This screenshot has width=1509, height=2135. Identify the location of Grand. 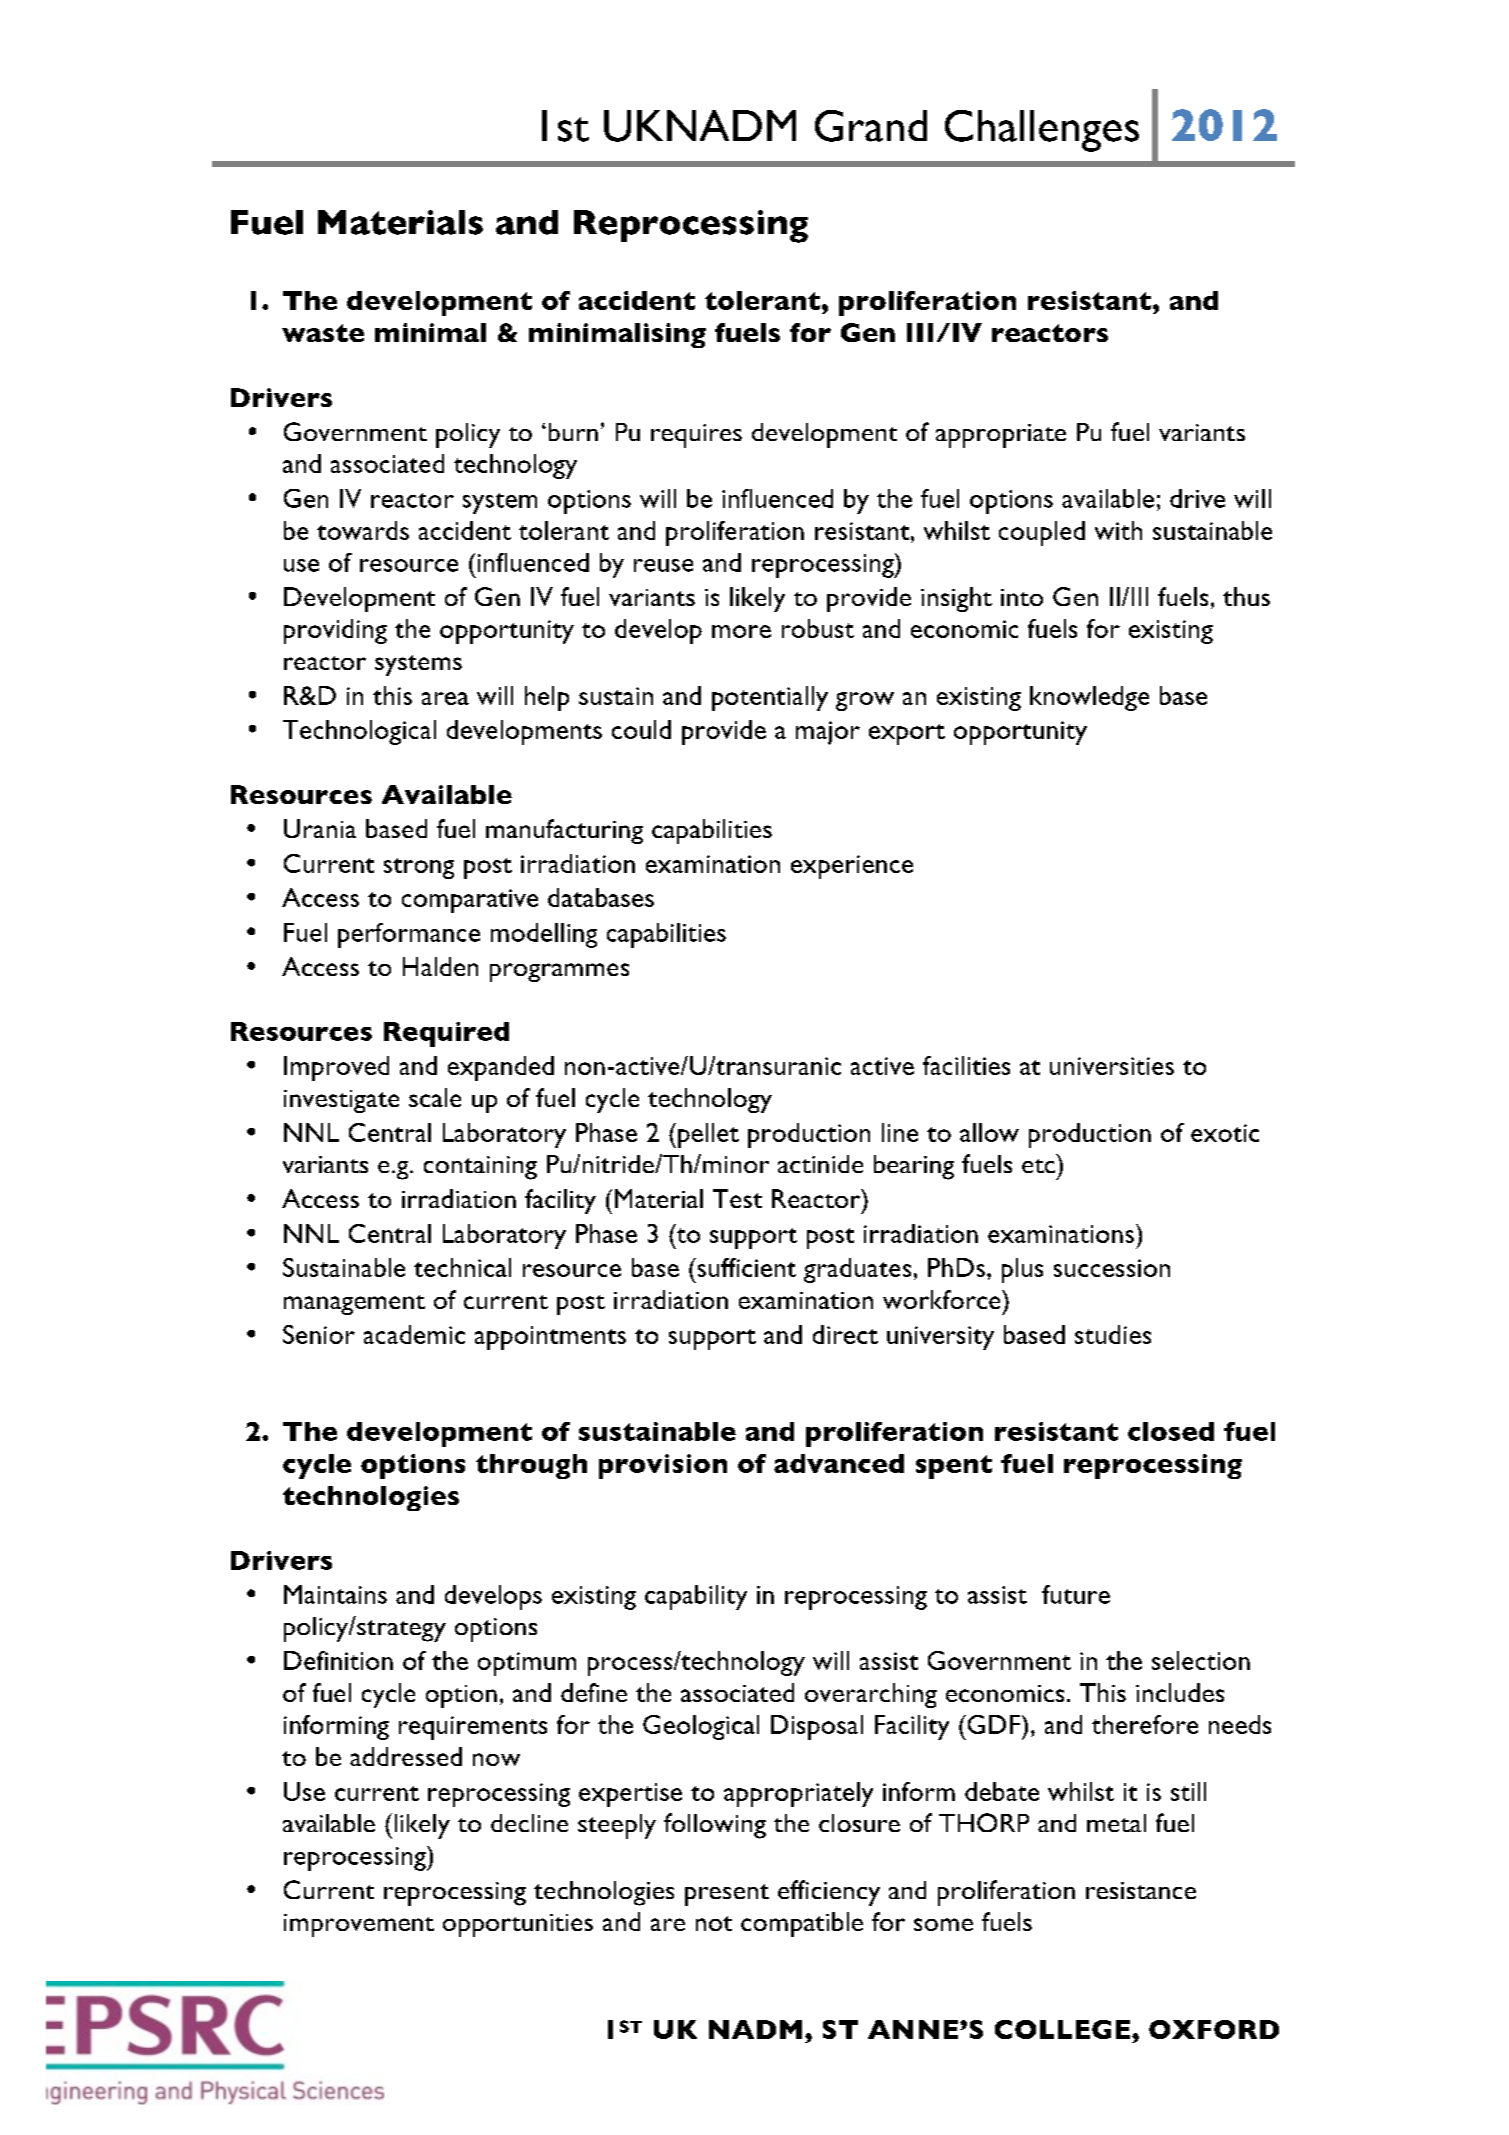
(871, 126).
